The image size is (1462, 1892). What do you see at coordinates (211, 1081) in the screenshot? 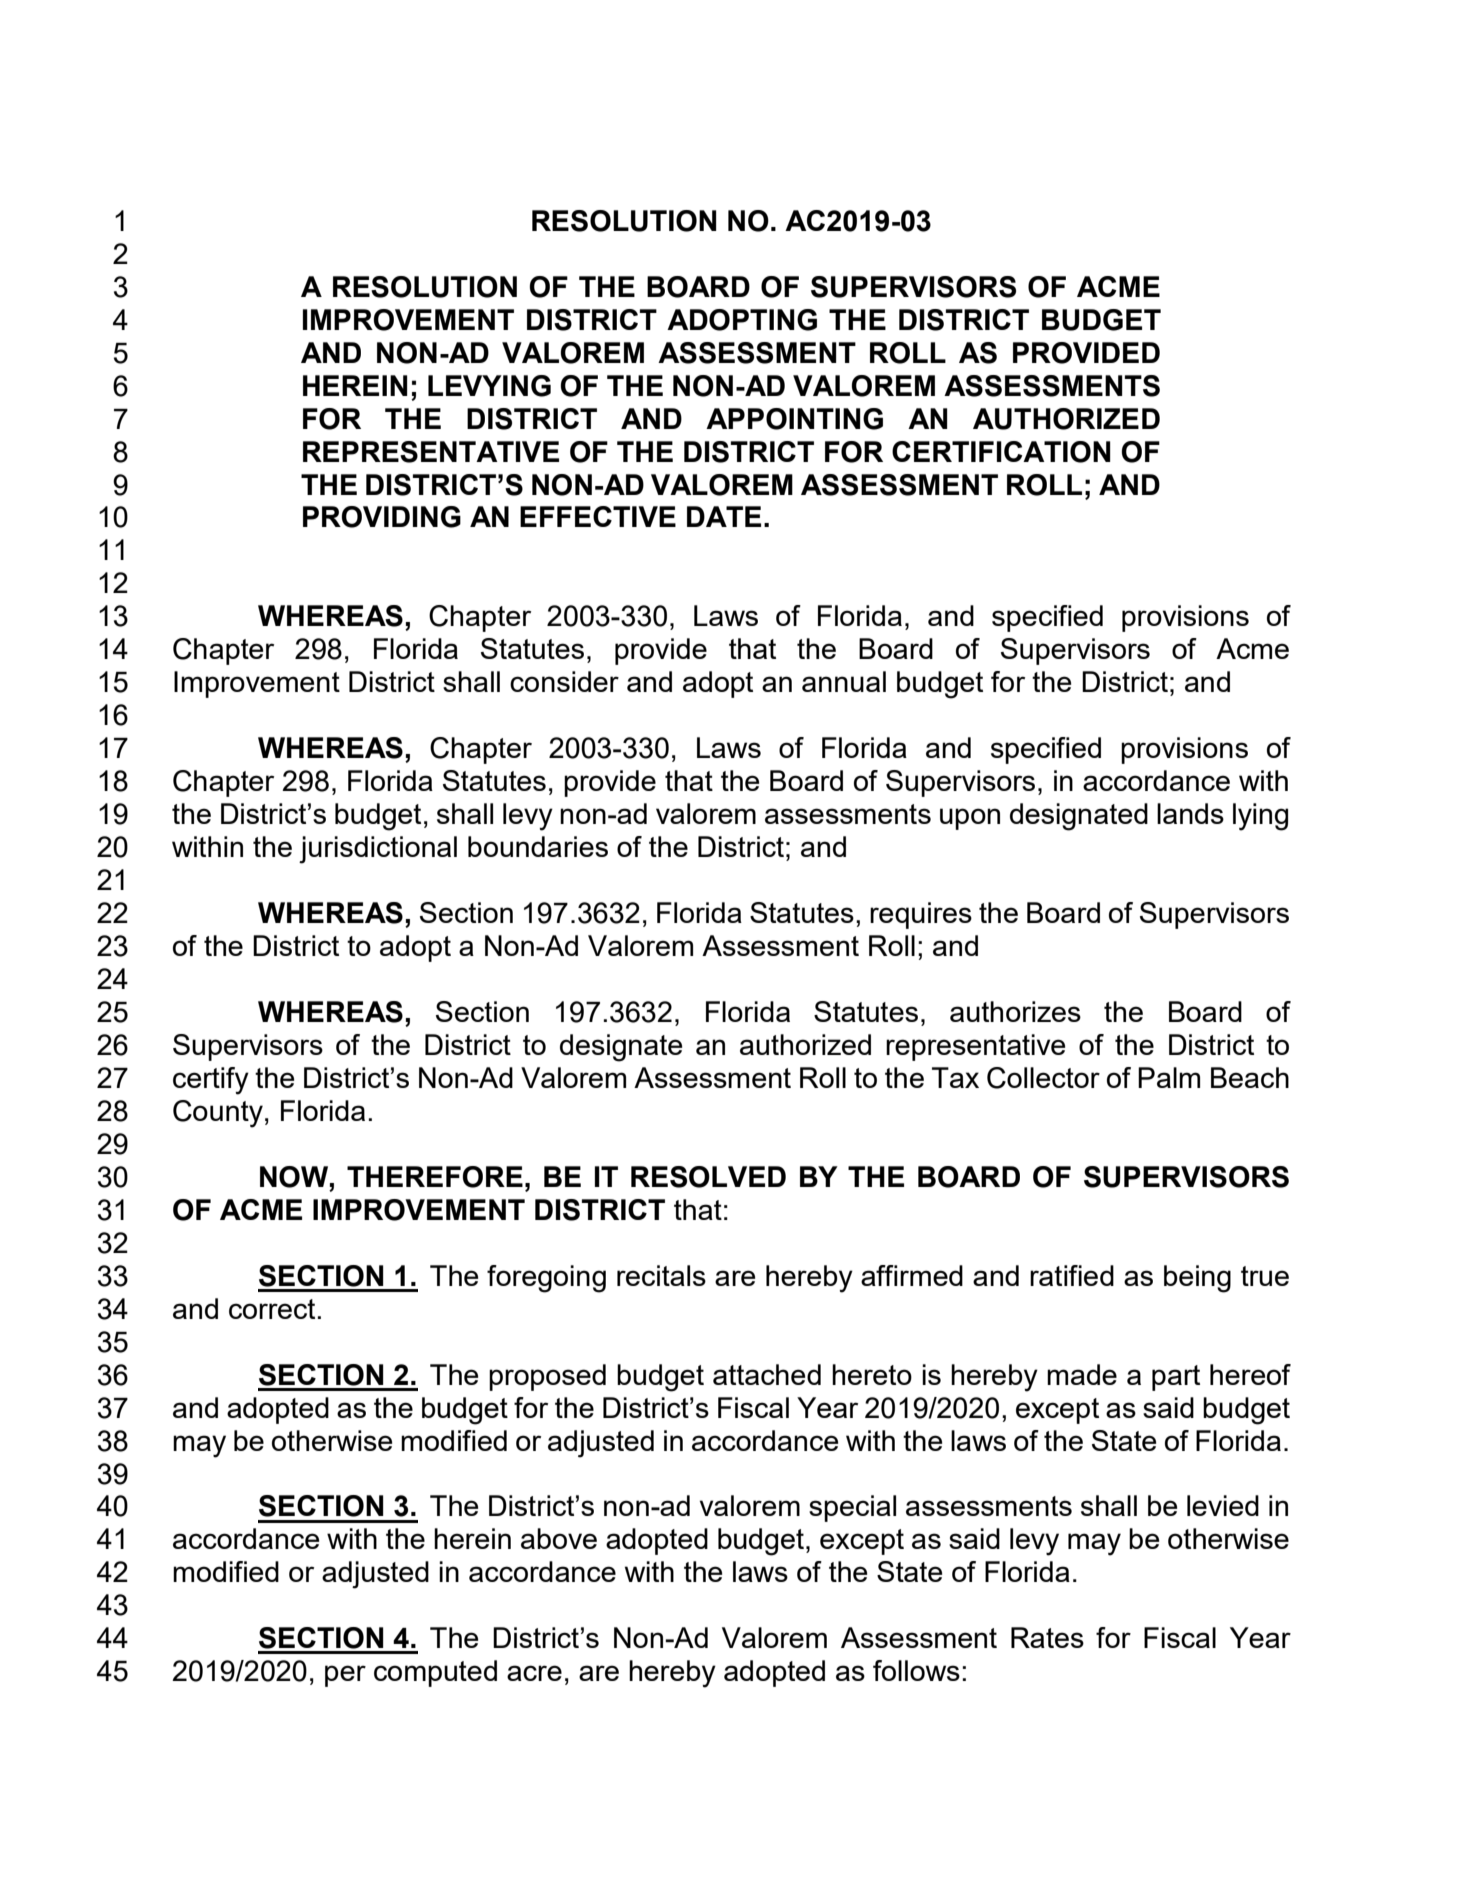
I see `certify` at bounding box center [211, 1081].
